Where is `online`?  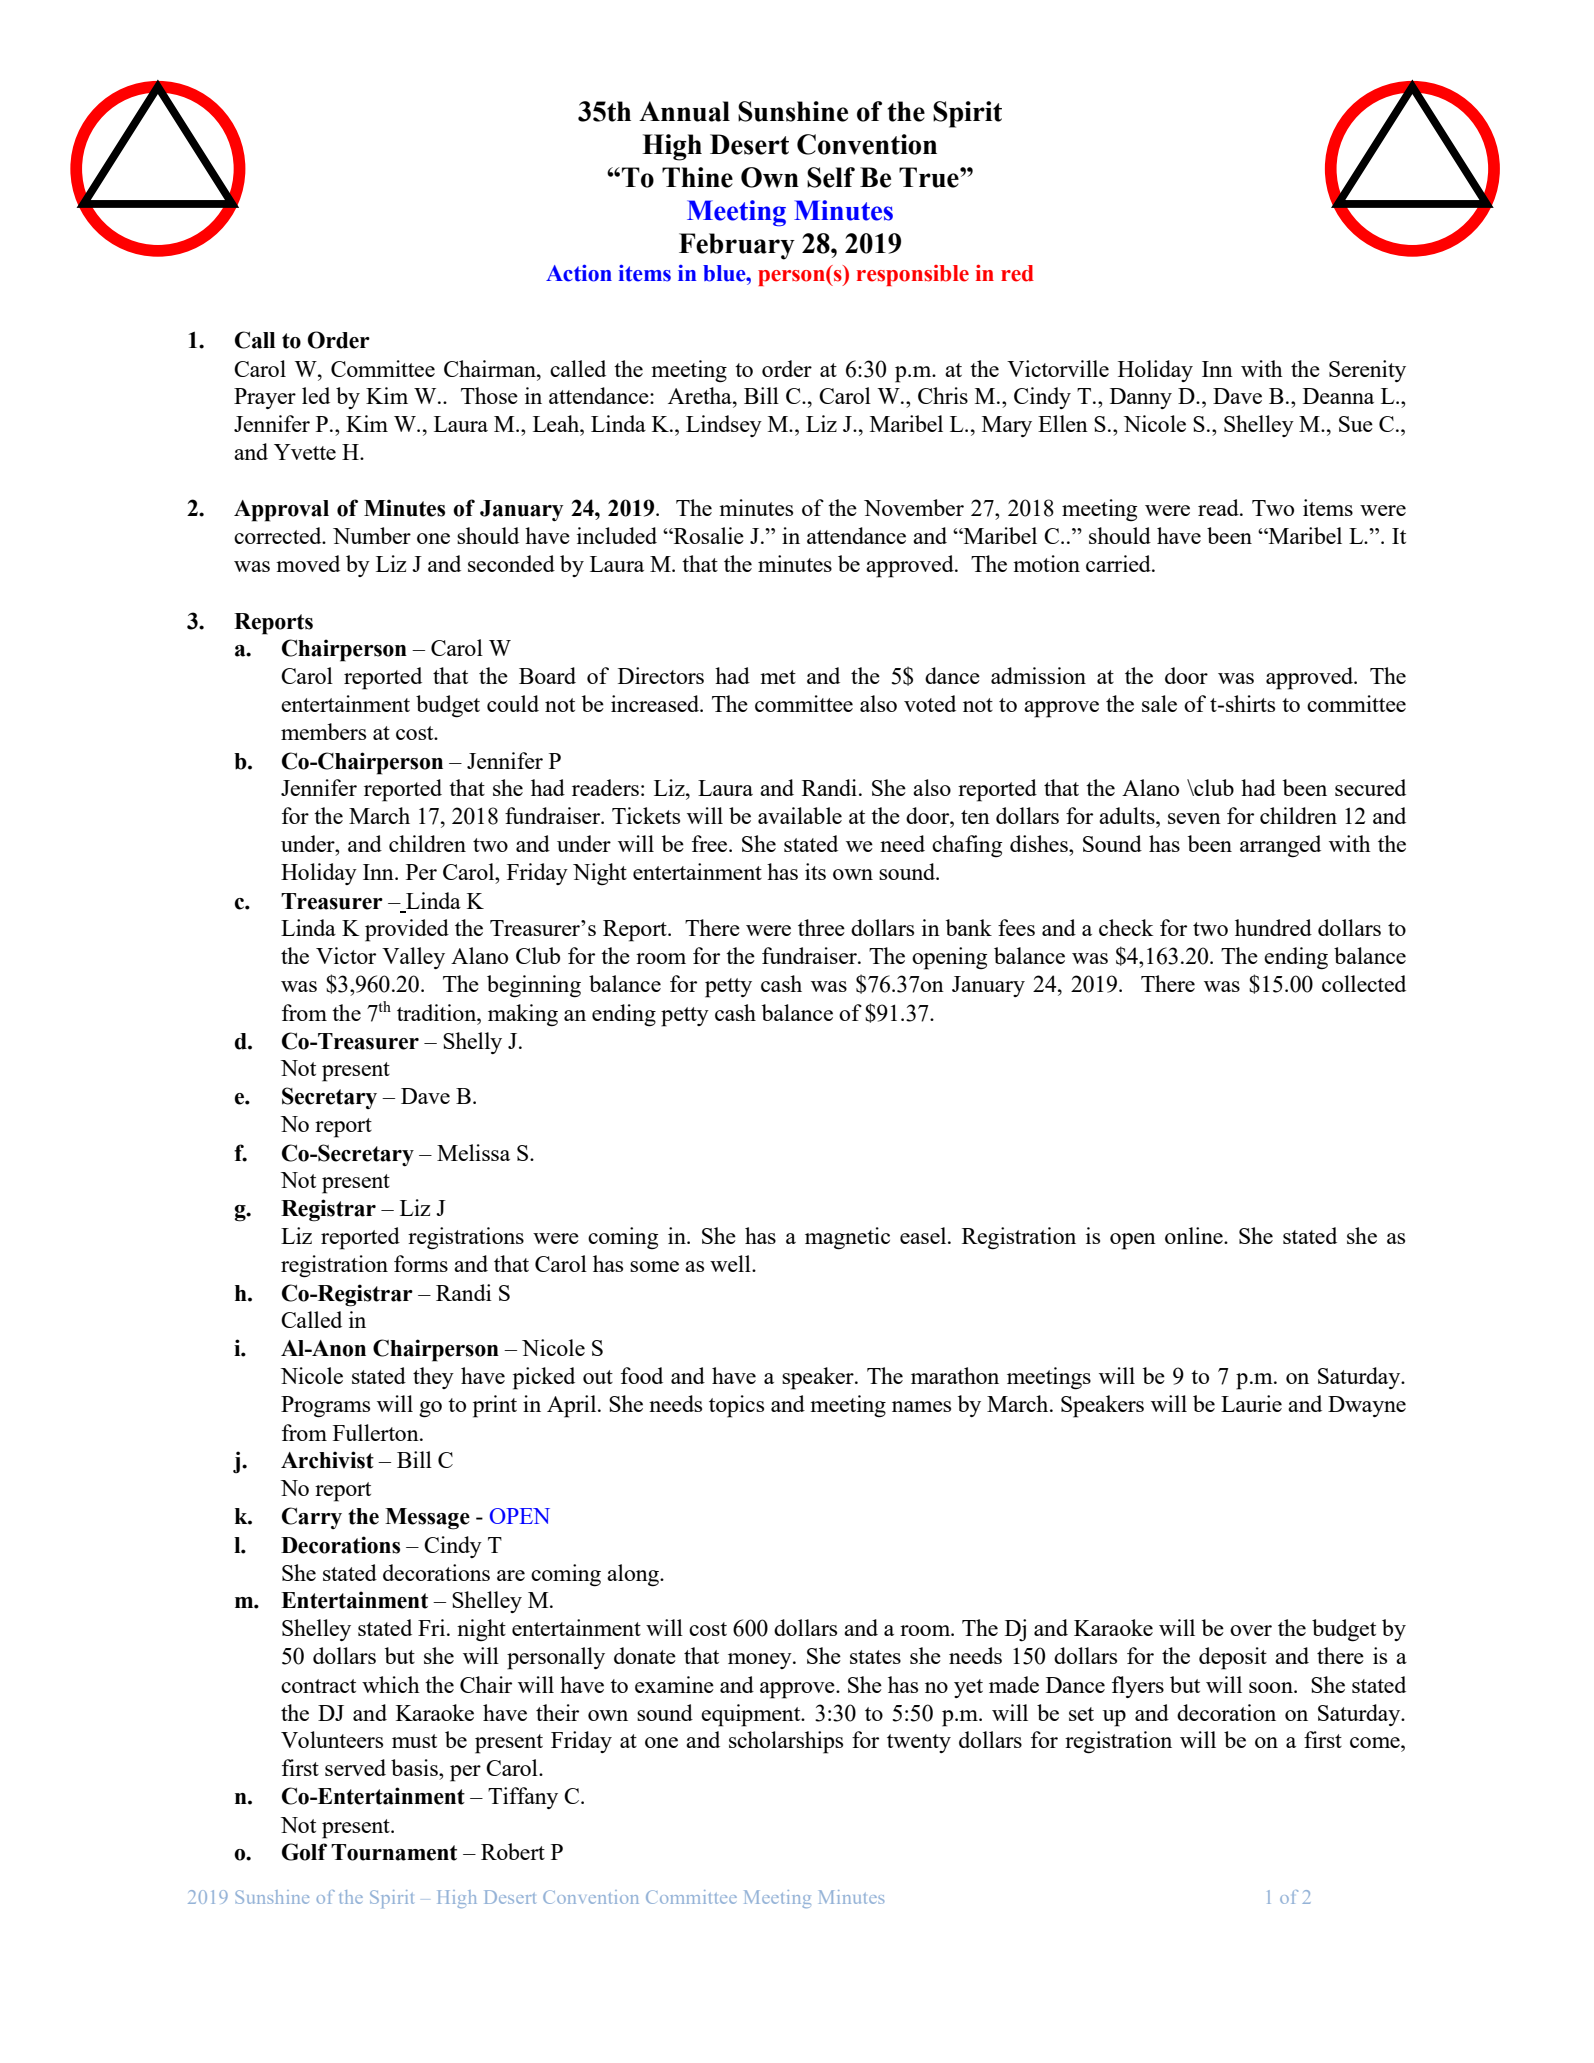 online is located at coordinates (1195, 1235).
